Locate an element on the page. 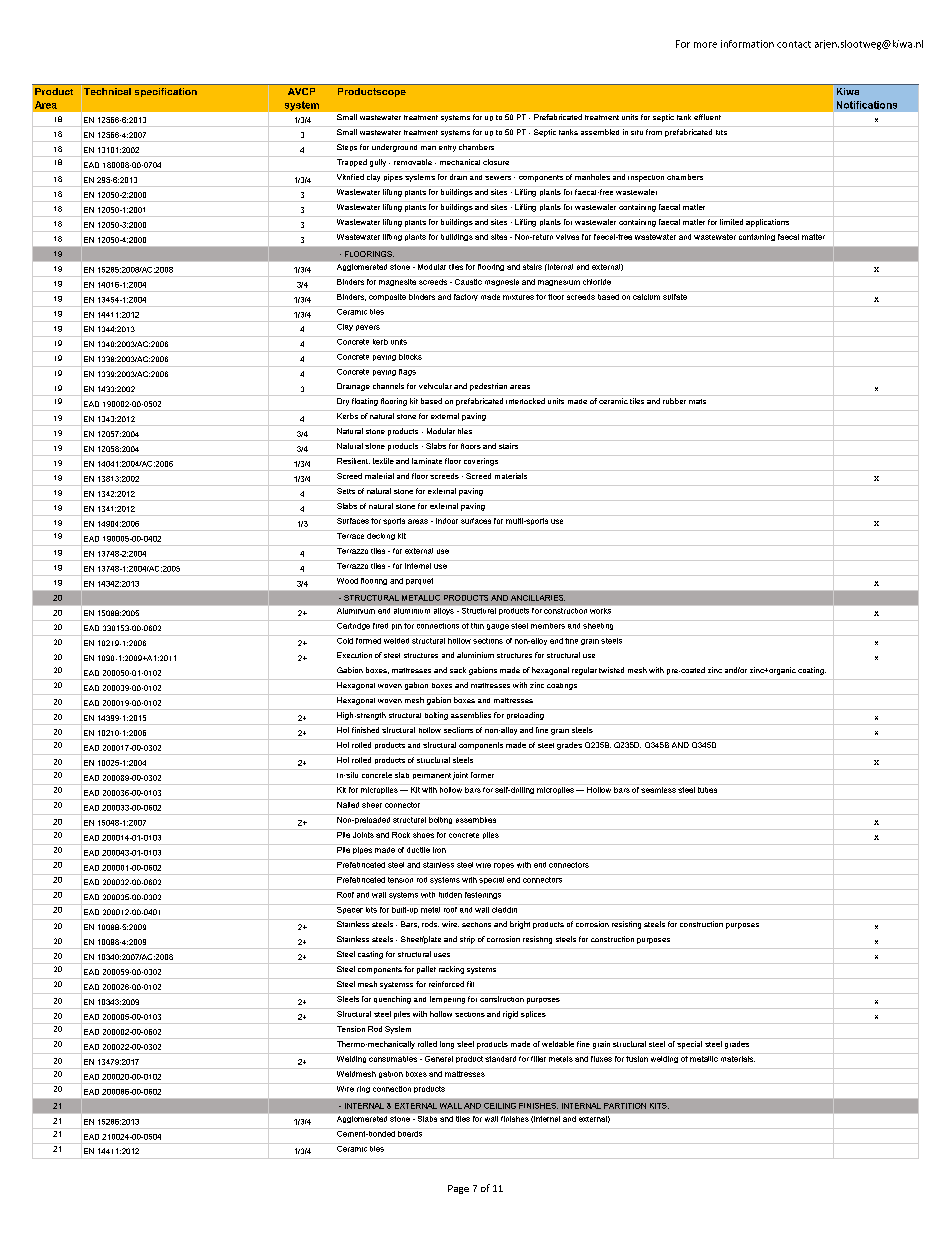  pin is located at coordinates (396, 625).
